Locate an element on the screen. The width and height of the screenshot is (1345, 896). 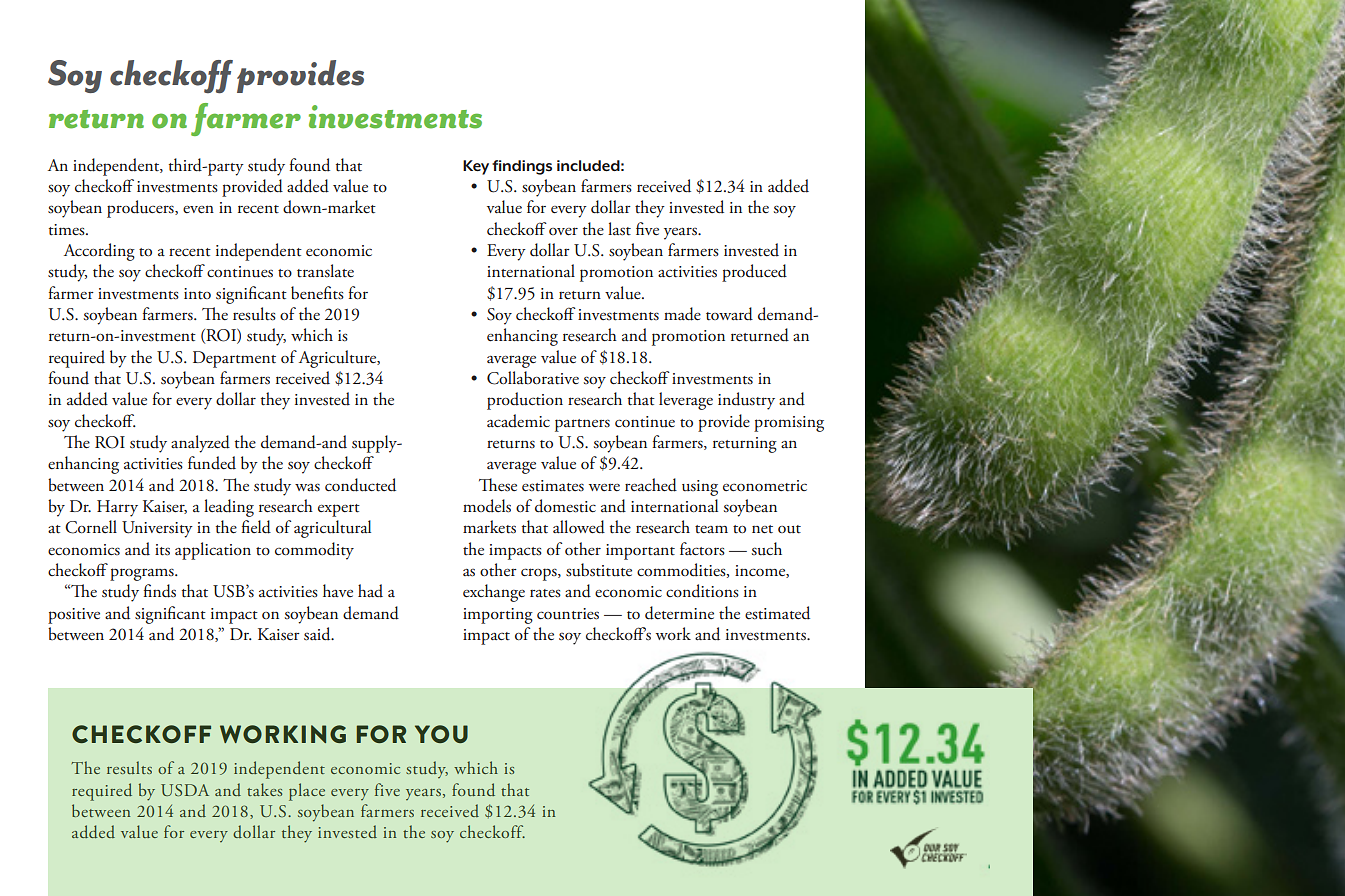
last is located at coordinates (619, 229).
